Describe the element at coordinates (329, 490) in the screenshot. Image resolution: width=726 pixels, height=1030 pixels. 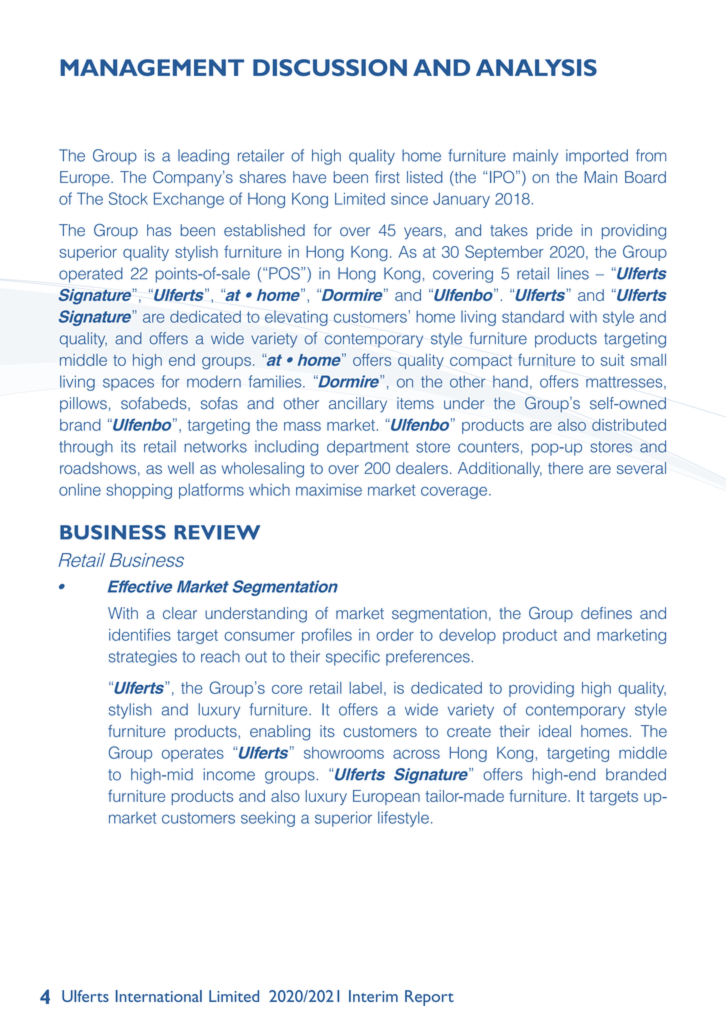
I see `maximise` at that location.
